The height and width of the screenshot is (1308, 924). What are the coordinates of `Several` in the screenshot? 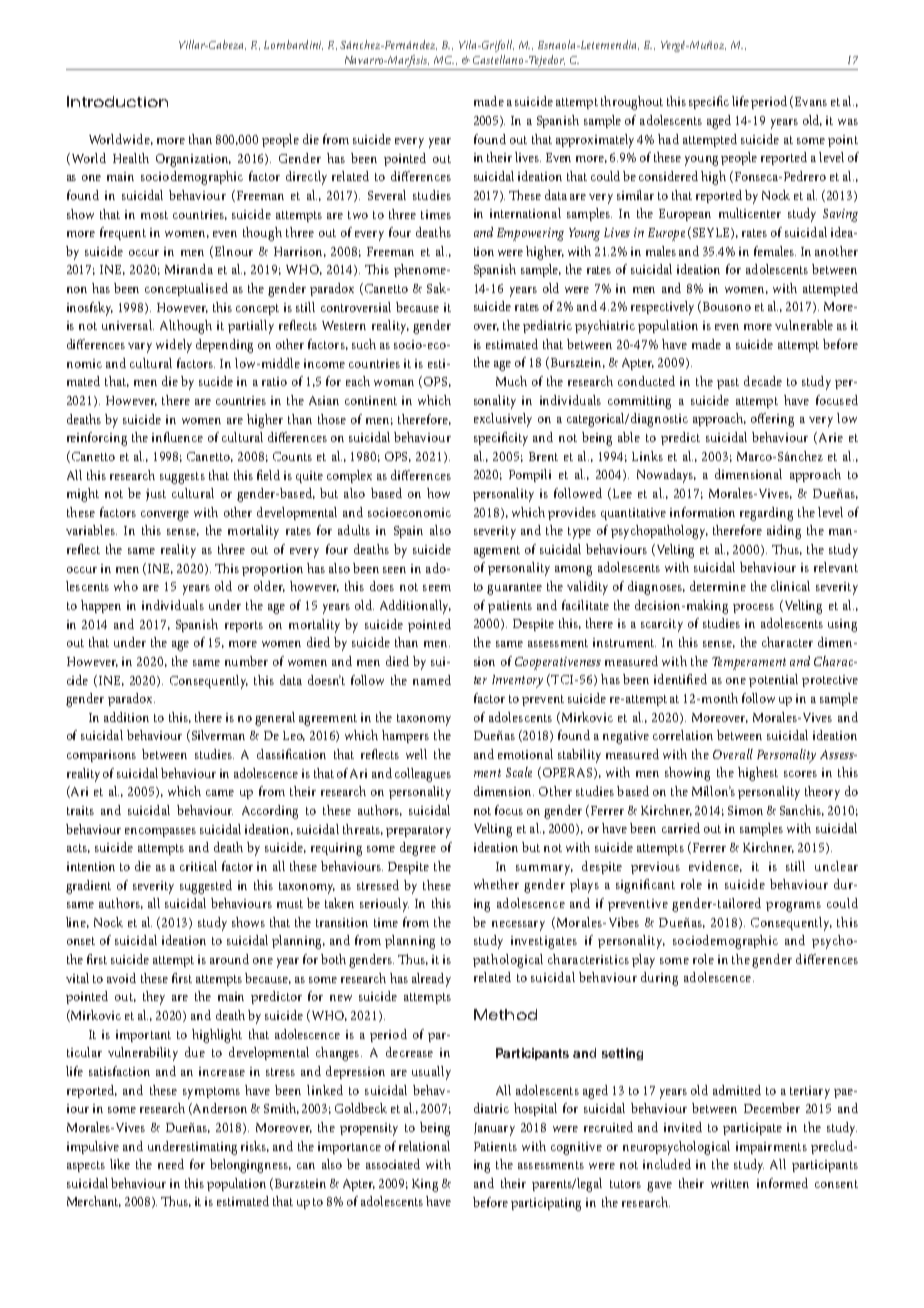 It's located at (387, 195).
